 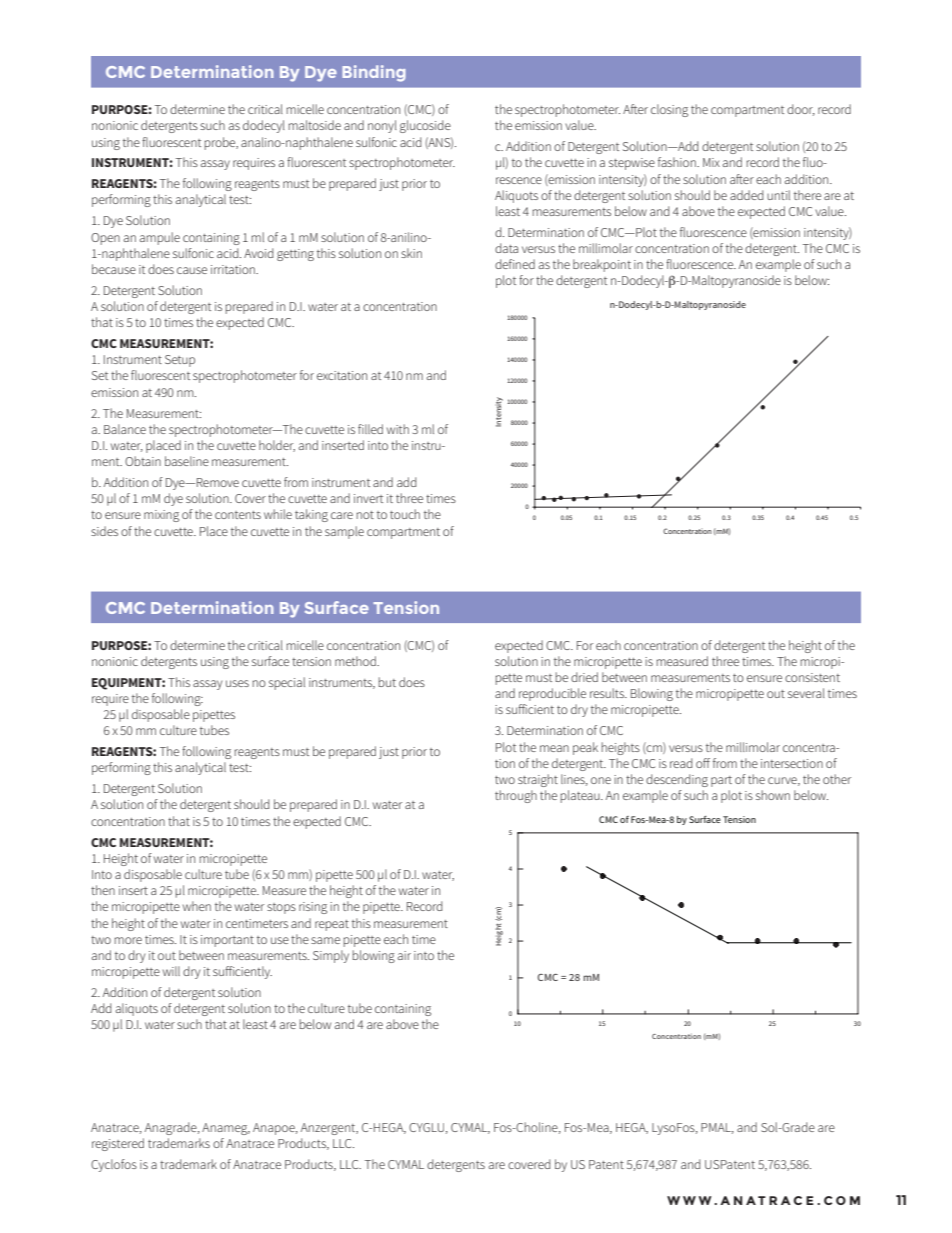 I want to click on descending, so click(x=677, y=780).
